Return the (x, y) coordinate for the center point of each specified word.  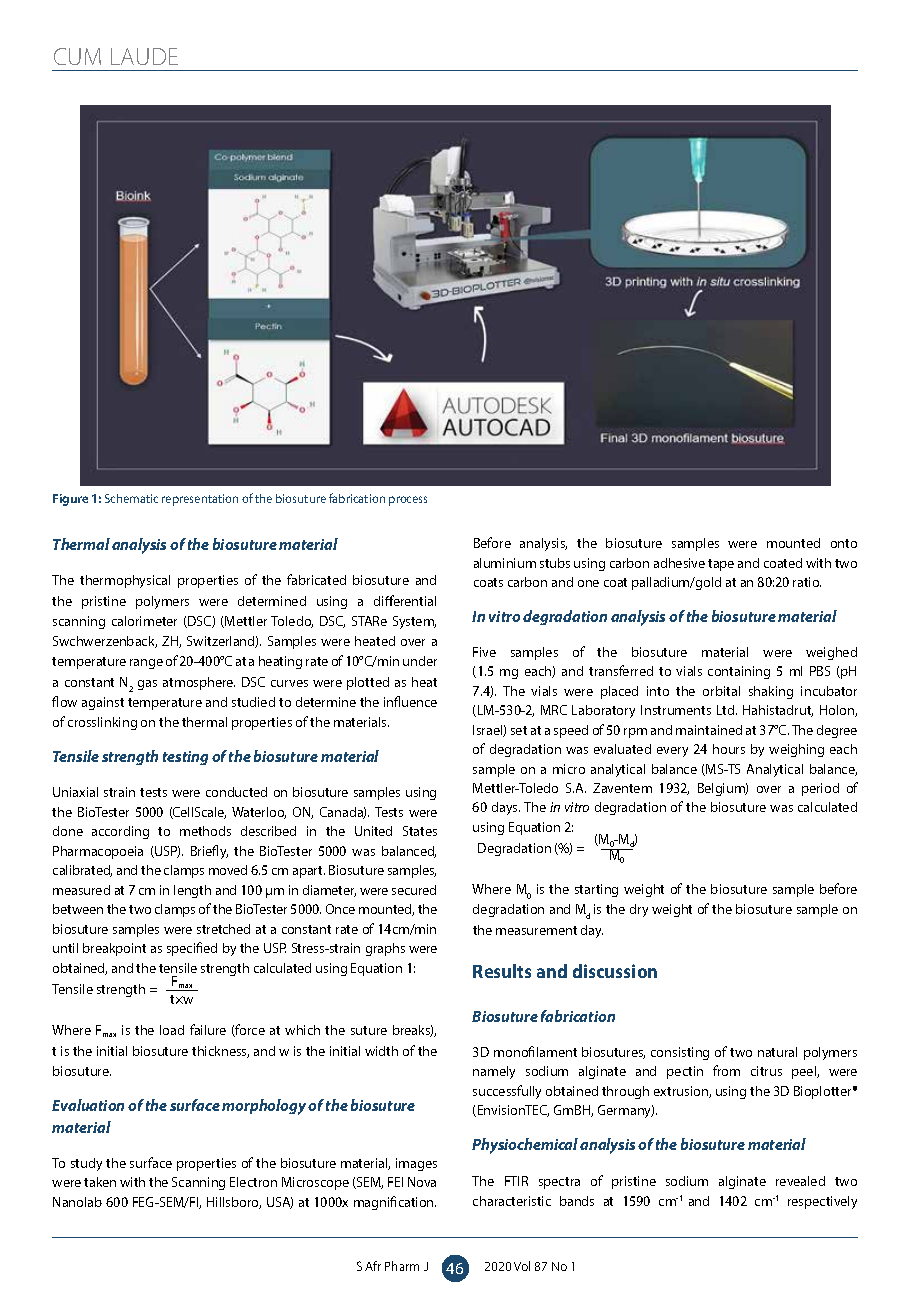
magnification (395, 1203)
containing (739, 672)
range (146, 664)
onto (844, 543)
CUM (77, 56)
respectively (822, 1202)
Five (484, 652)
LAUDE (144, 56)
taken (100, 1182)
